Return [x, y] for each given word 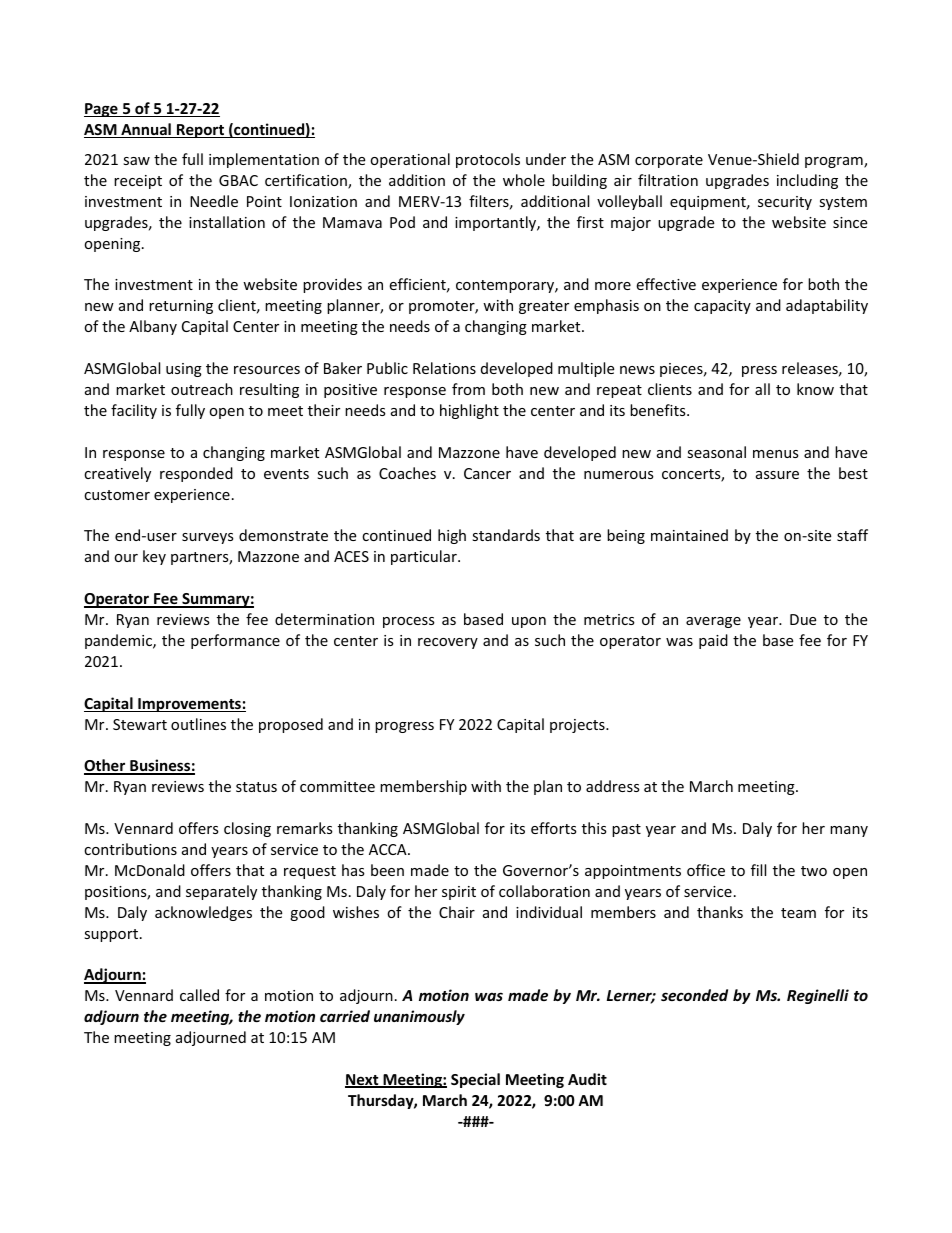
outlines [198, 724]
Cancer [487, 473]
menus [776, 454]
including [807, 181]
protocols [488, 160]
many [849, 831]
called [199, 995]
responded [196, 474]
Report [201, 131]
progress [404, 727]
